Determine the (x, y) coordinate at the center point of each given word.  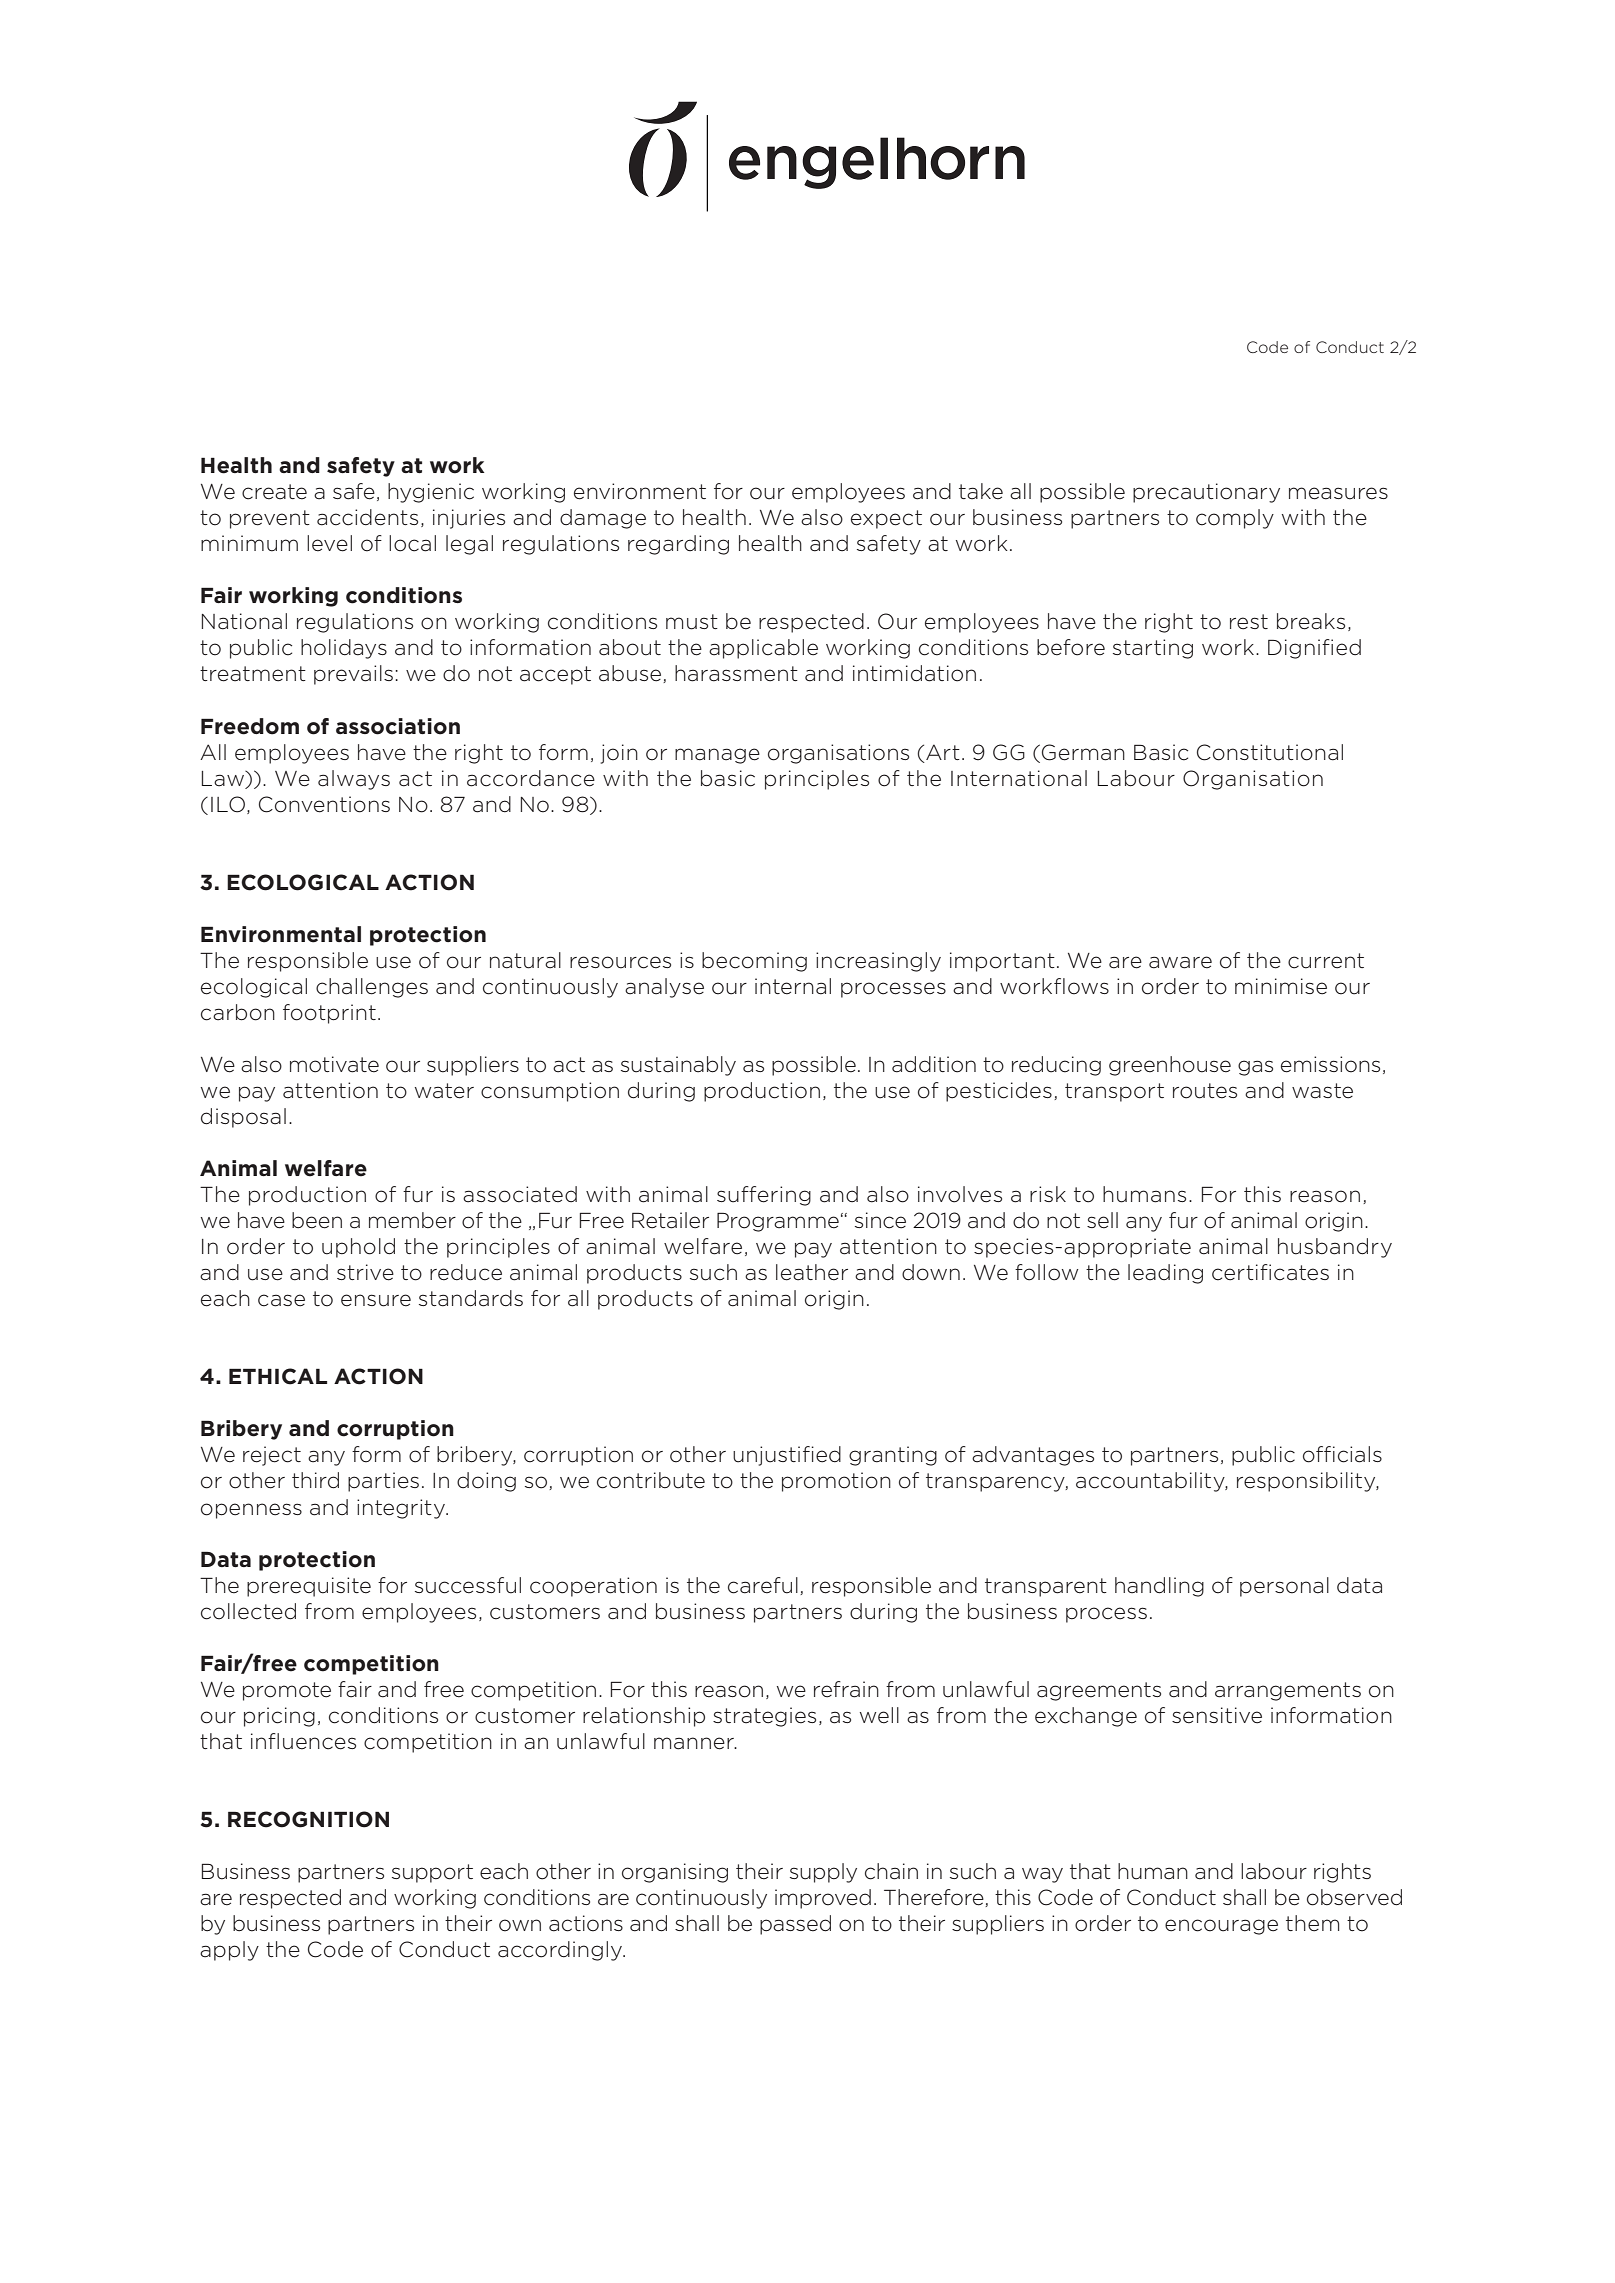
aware (1180, 962)
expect (886, 519)
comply (1235, 519)
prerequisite (309, 1587)
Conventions (324, 804)
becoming (754, 962)
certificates (1270, 1272)
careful (763, 1585)
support (432, 1873)
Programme (778, 1222)
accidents (367, 517)
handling (1159, 1587)
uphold (358, 1248)
